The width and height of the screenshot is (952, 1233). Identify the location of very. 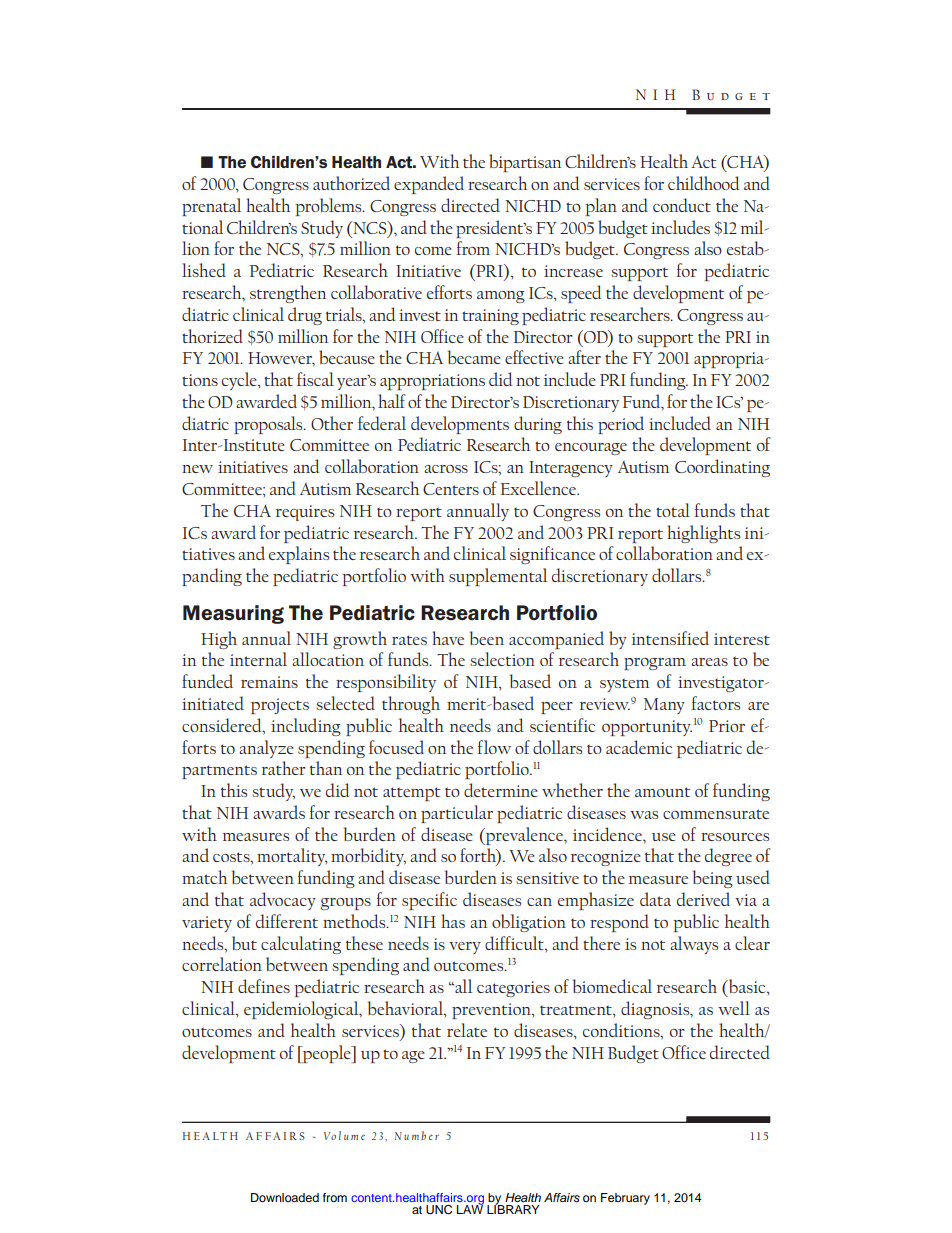
(465, 948).
